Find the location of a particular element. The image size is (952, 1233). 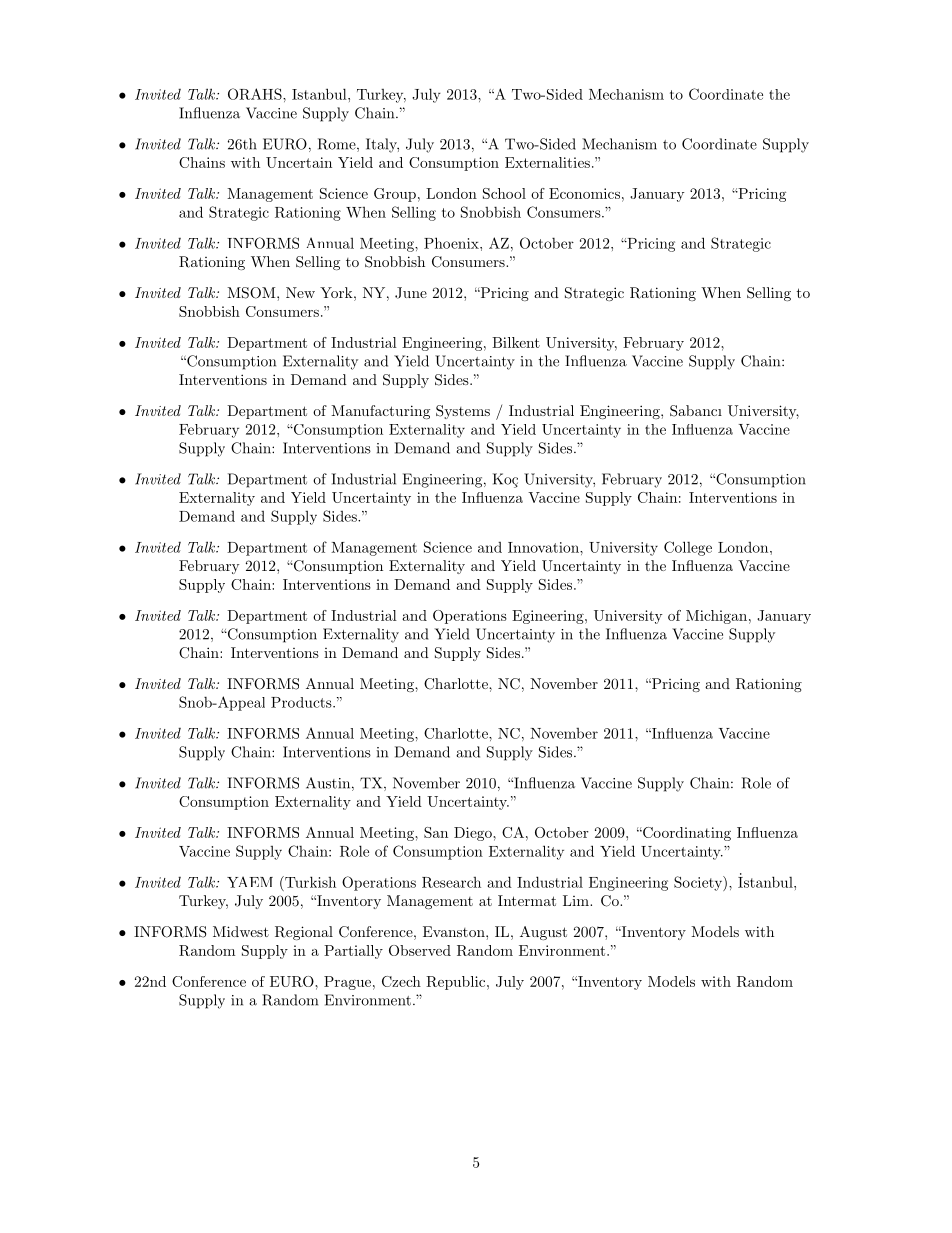

Products is located at coordinates (302, 702).
